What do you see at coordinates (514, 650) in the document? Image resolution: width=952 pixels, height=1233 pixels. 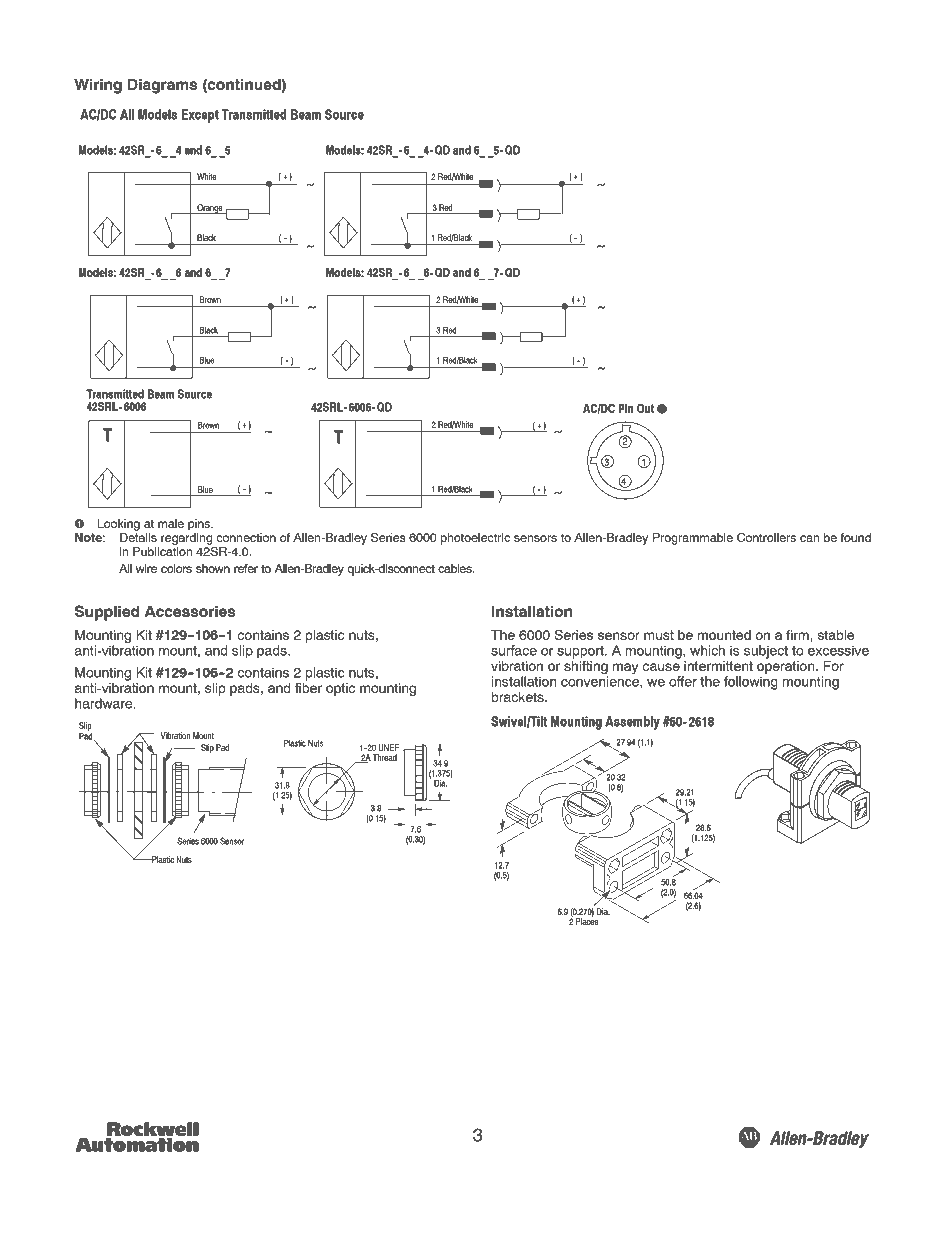 I see `surface` at bounding box center [514, 650].
